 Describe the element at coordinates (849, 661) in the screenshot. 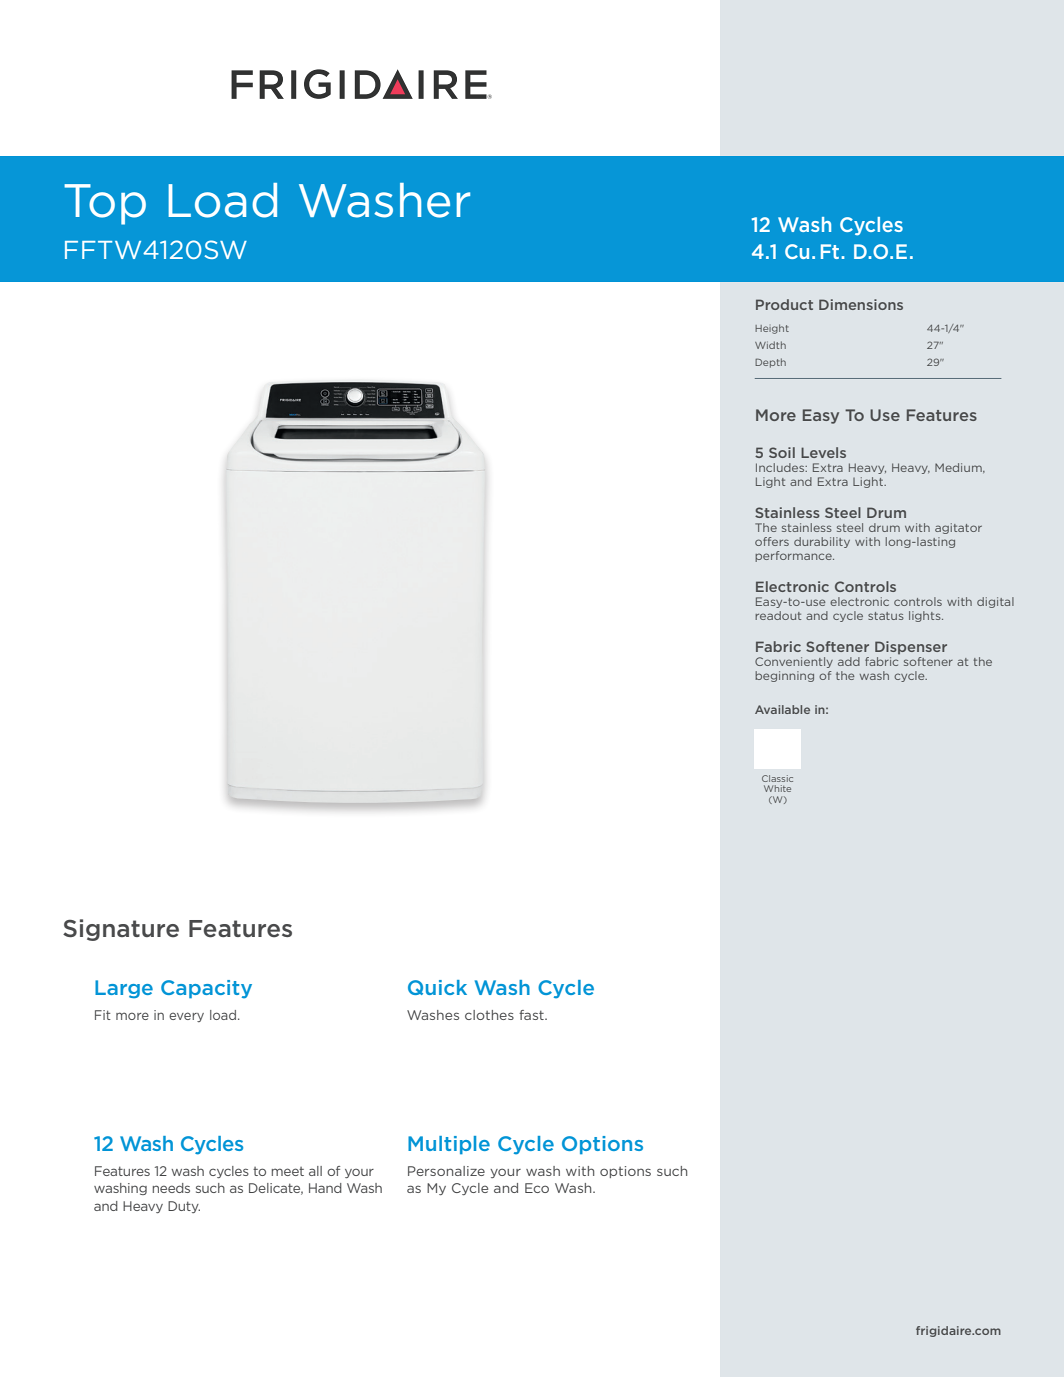

I see `add` at that location.
